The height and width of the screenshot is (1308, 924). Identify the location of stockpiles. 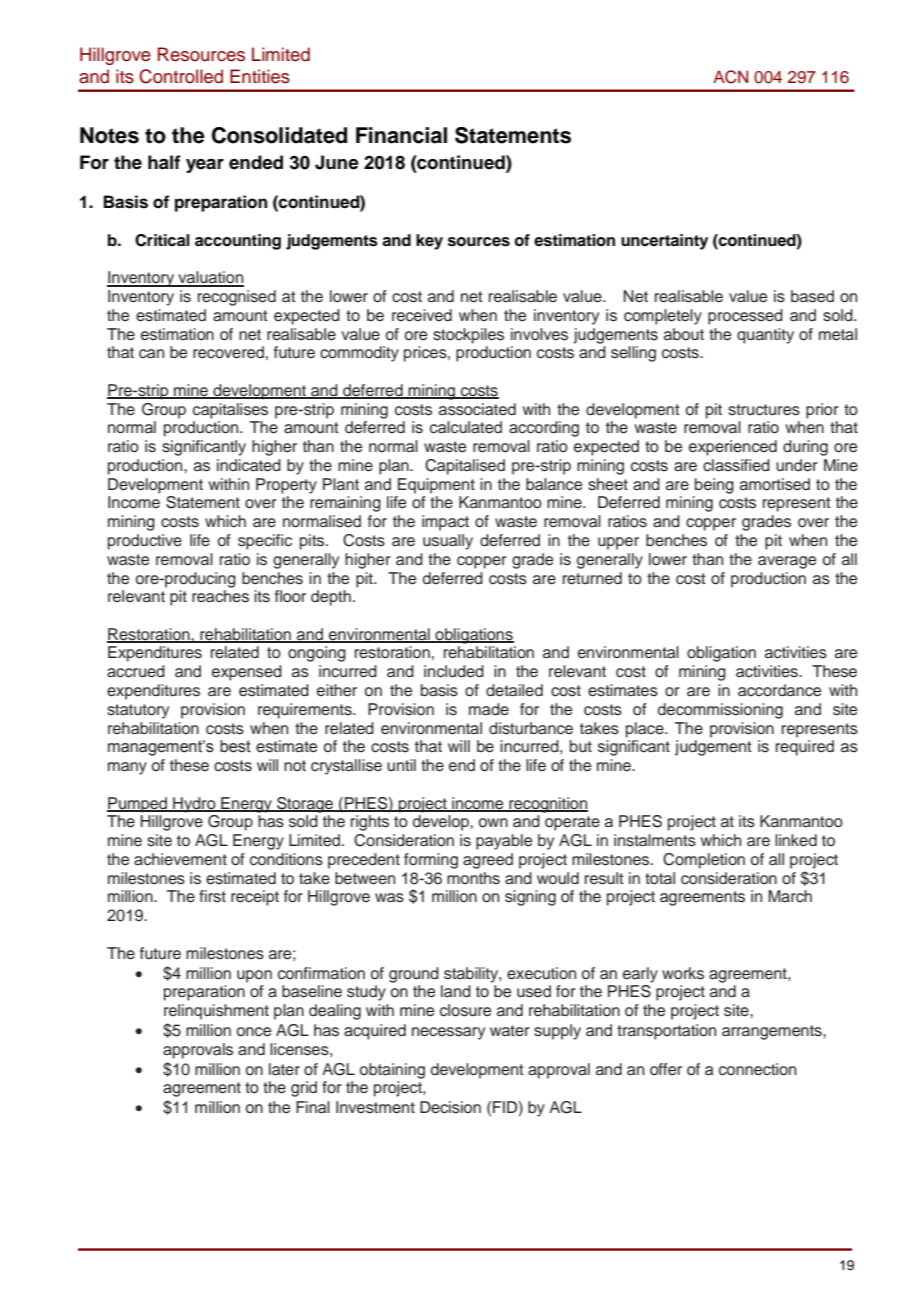
(468, 336).
